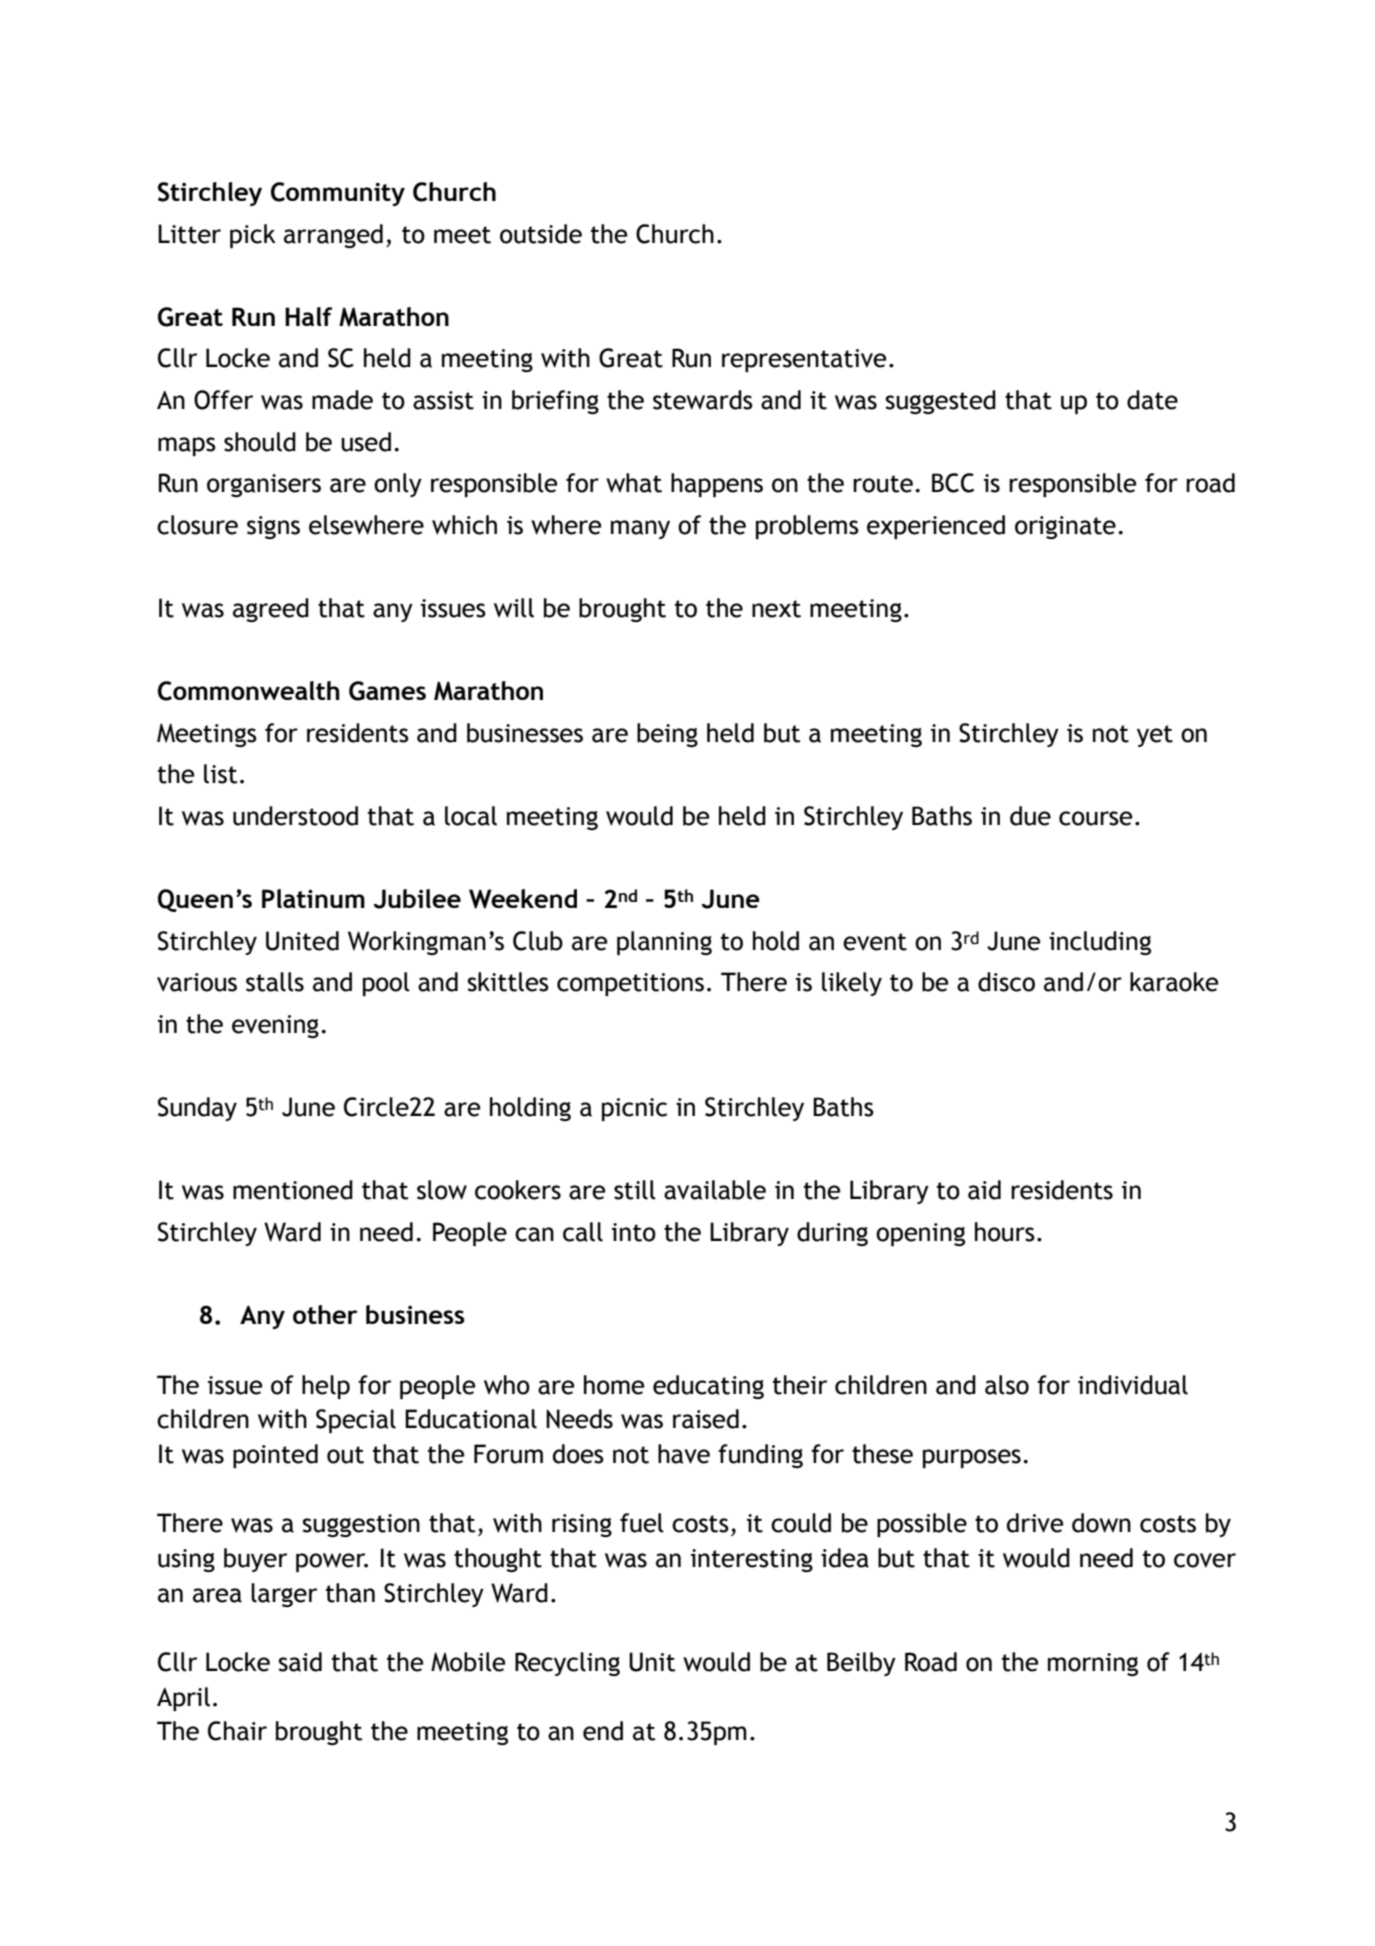 This document has width=1375, height=1946. Describe the element at coordinates (220, 774) in the document. I see `list` at that location.
